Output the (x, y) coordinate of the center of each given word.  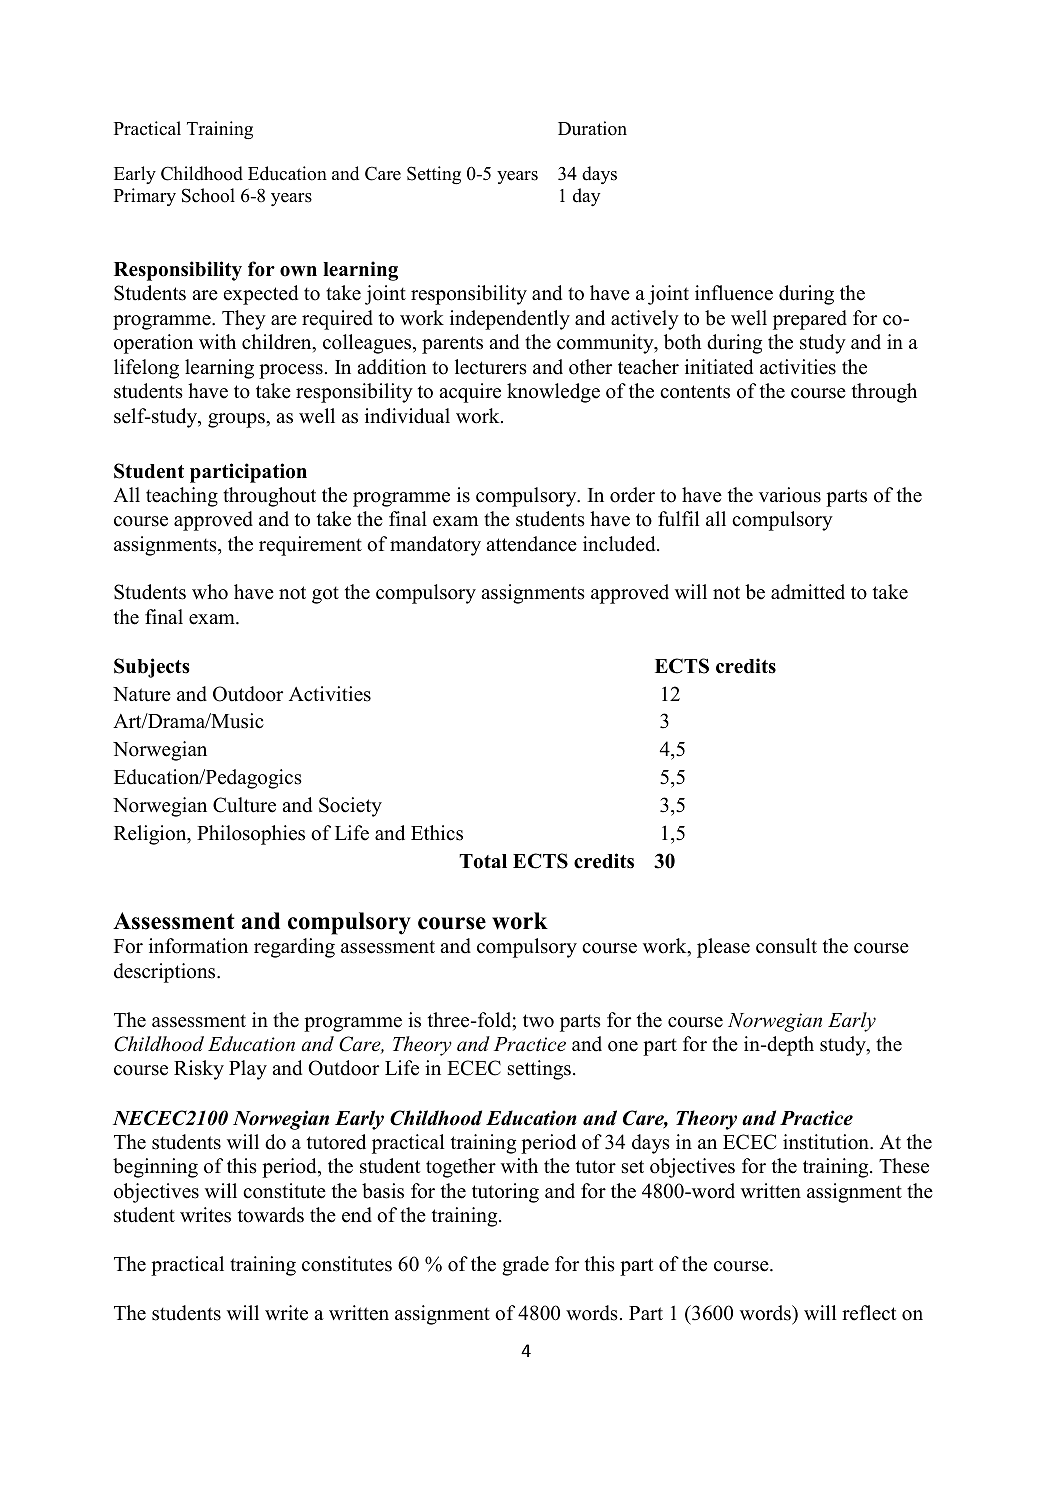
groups (237, 420)
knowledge (553, 393)
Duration (592, 128)
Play (248, 1070)
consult (786, 946)
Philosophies (251, 835)
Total (483, 861)
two (538, 1021)
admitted (808, 592)
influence (734, 293)
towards (271, 1215)
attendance (531, 544)
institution (827, 1142)
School (208, 195)
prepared (810, 320)
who (210, 592)
